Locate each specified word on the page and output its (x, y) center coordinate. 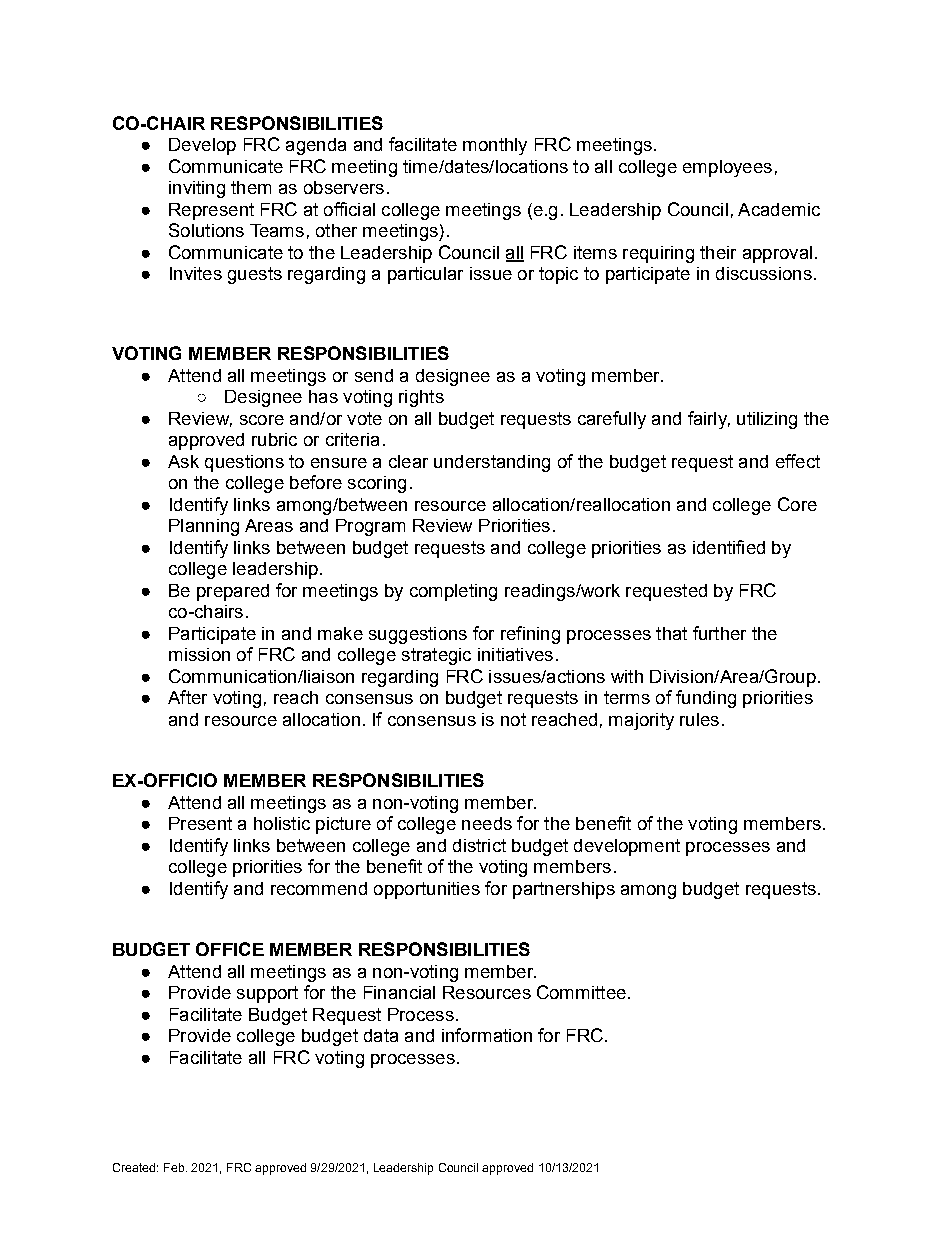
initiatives (515, 654)
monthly (495, 146)
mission (199, 654)
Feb (175, 1167)
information (487, 1035)
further (719, 633)
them (251, 187)
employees (727, 168)
